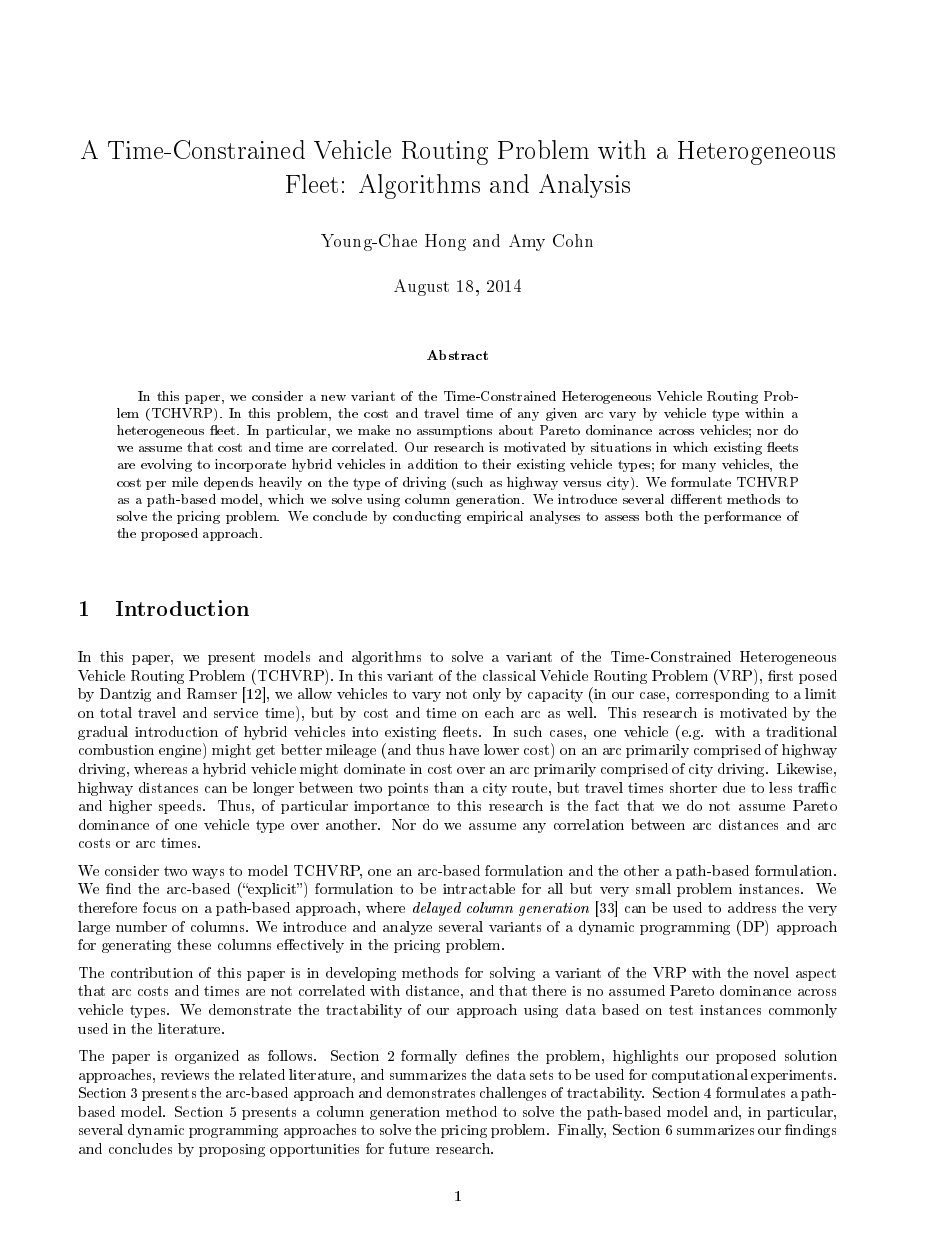 This image has height=1233, width=952. Describe the element at coordinates (584, 186) in the image. I see `Analysis` at that location.
